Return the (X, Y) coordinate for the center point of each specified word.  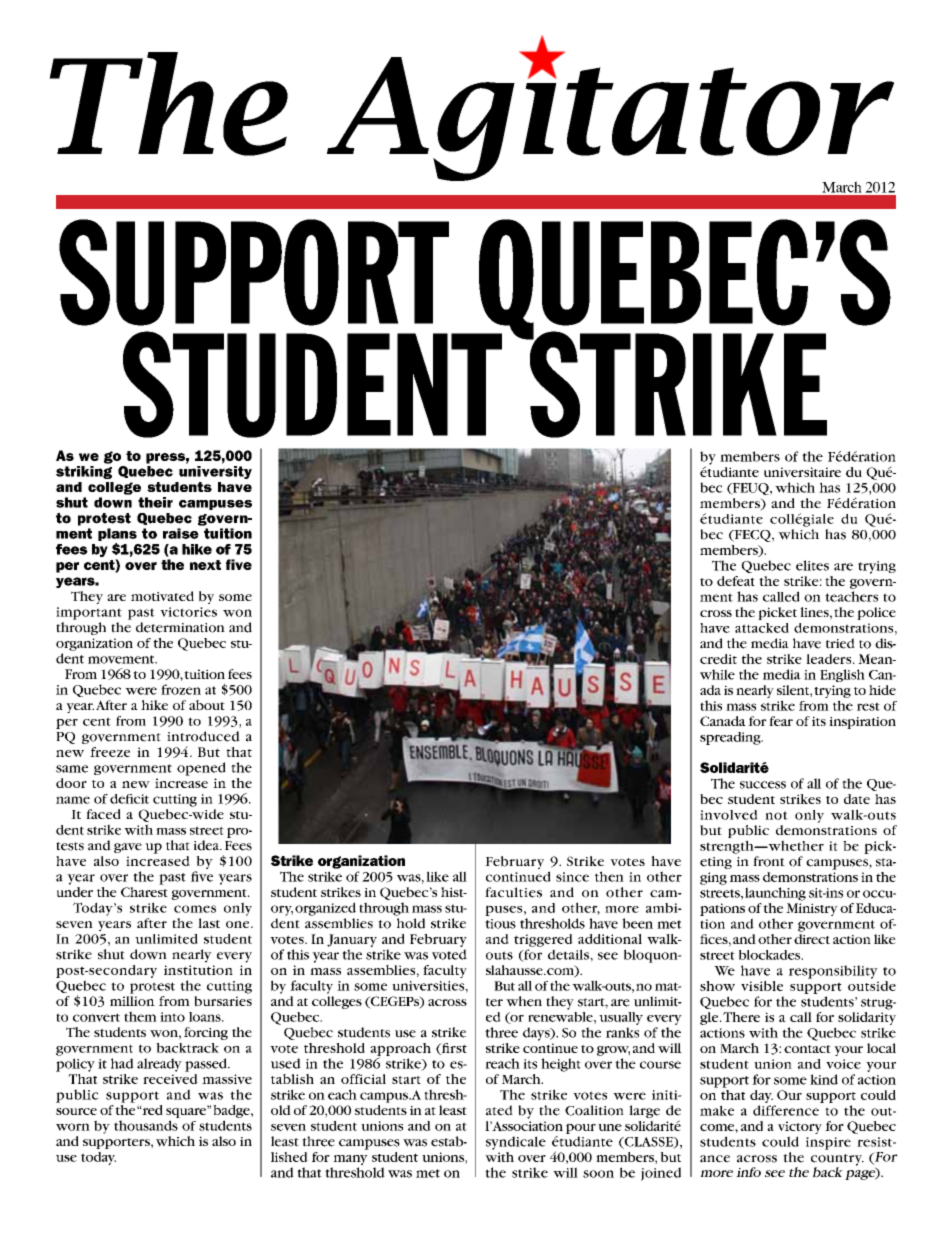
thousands (146, 1125)
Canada (723, 721)
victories (188, 612)
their (155, 502)
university (215, 472)
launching (775, 894)
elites (812, 565)
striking (84, 472)
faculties (513, 892)
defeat (736, 581)
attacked (762, 628)
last (209, 923)
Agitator (610, 116)
